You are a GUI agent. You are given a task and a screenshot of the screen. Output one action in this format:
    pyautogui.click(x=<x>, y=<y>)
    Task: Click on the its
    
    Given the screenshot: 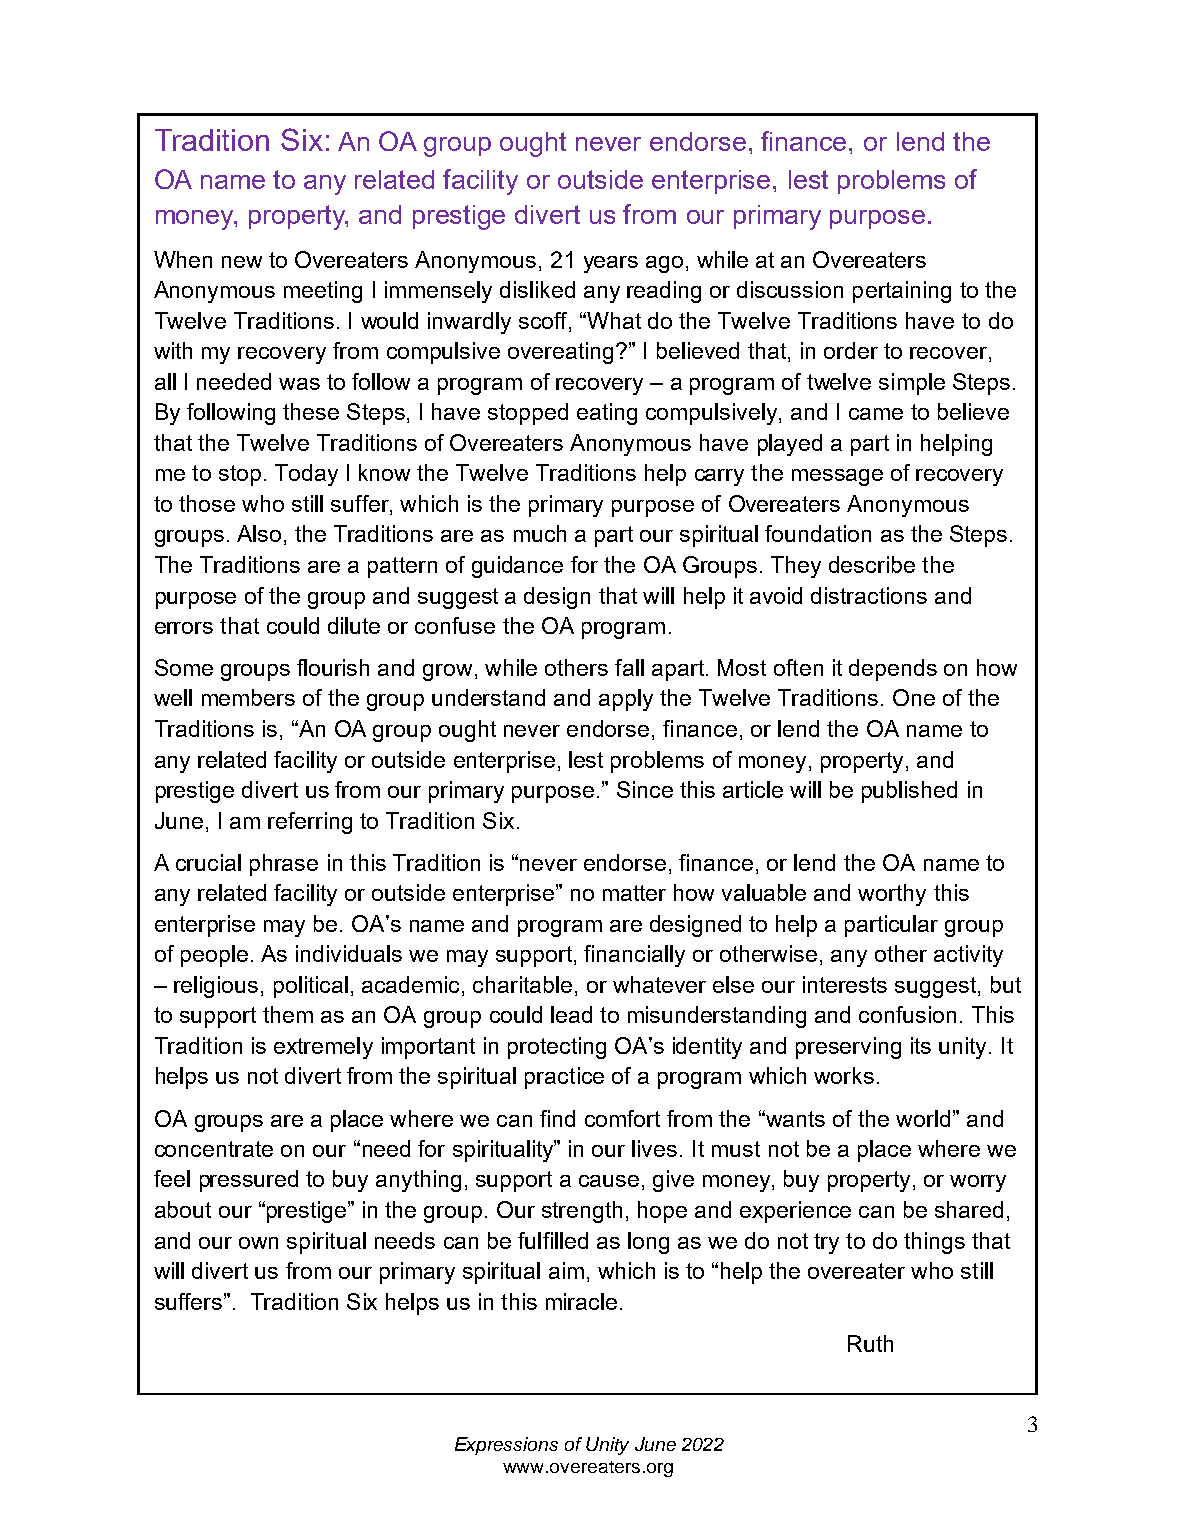 What is the action you would take?
    pyautogui.click(x=921, y=1045)
